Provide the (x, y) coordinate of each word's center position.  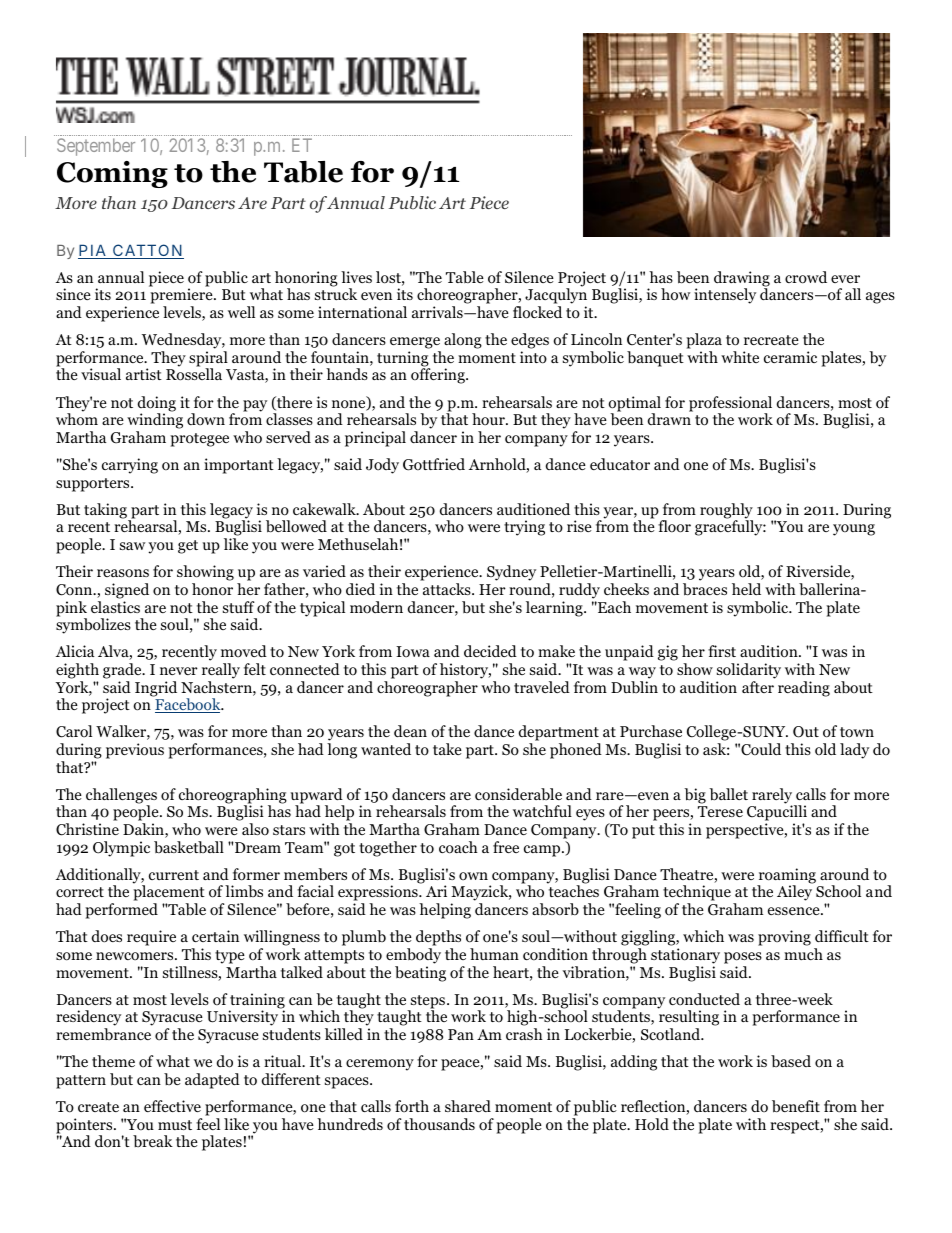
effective (172, 1106)
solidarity (749, 671)
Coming (112, 174)
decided (490, 651)
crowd (806, 277)
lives (356, 277)
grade (123, 671)
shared (468, 1106)
